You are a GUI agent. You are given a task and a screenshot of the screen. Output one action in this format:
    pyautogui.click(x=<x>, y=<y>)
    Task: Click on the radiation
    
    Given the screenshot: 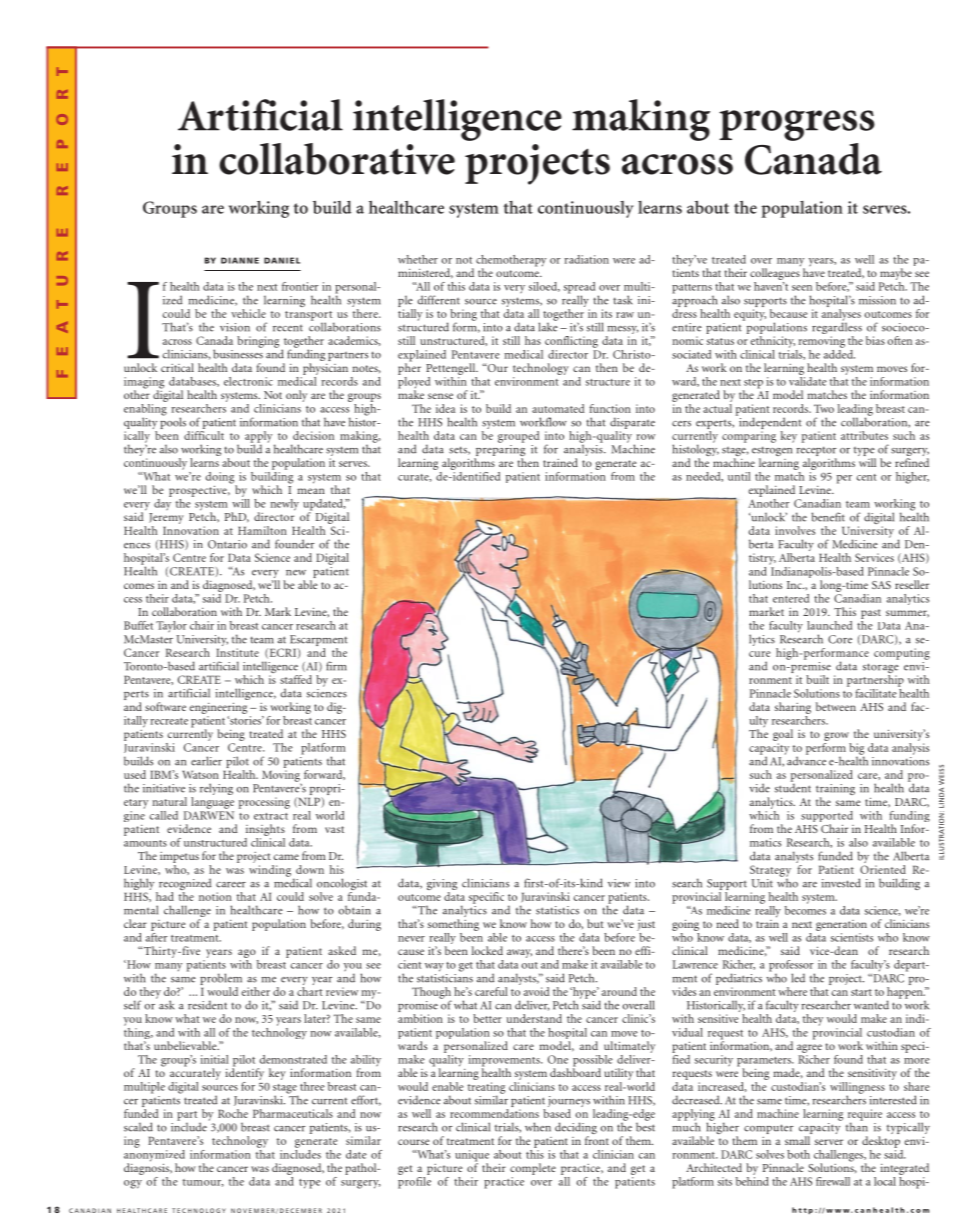 What is the action you would take?
    pyautogui.click(x=587, y=259)
